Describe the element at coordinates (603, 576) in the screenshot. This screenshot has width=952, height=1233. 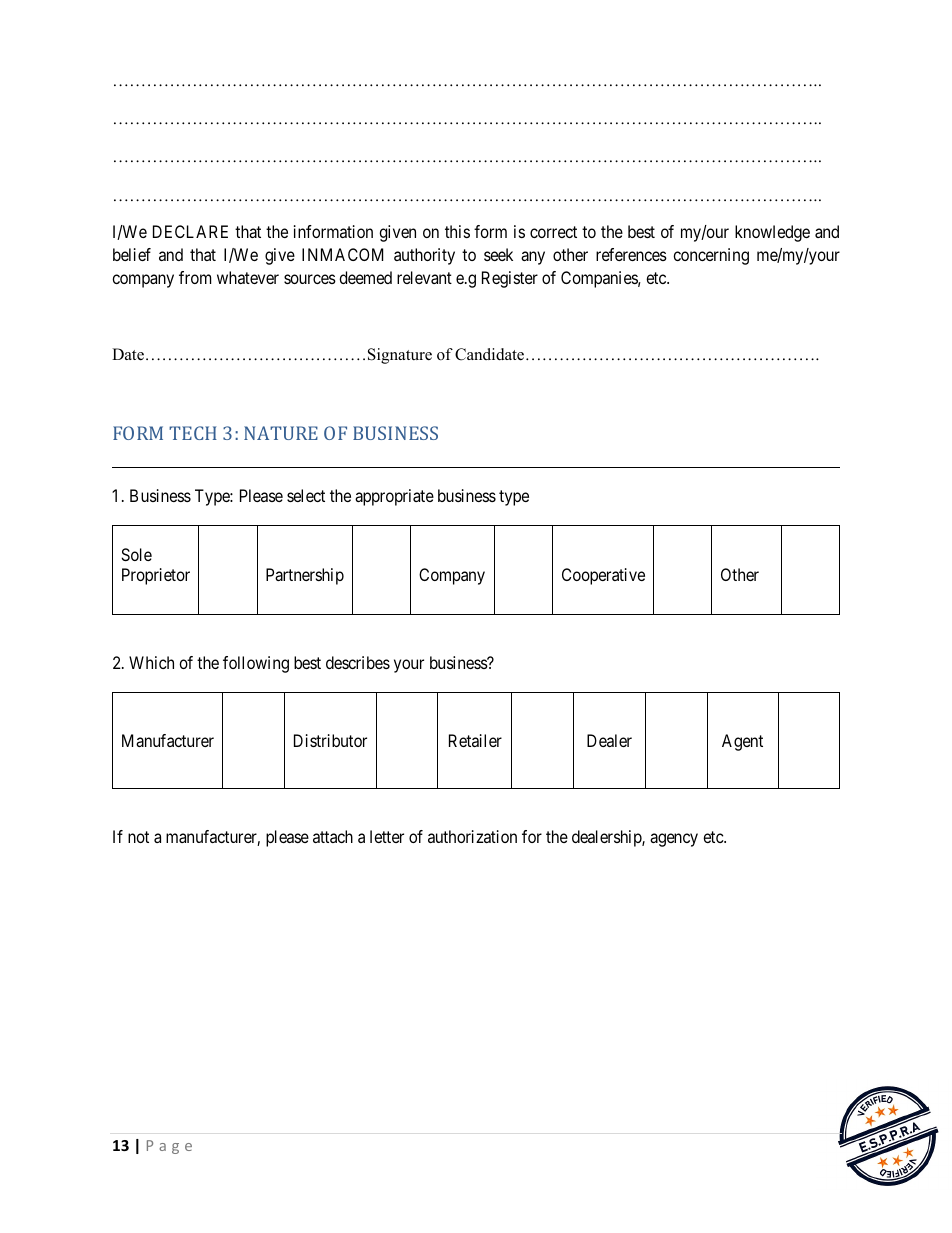
I see `Cooperative` at that location.
